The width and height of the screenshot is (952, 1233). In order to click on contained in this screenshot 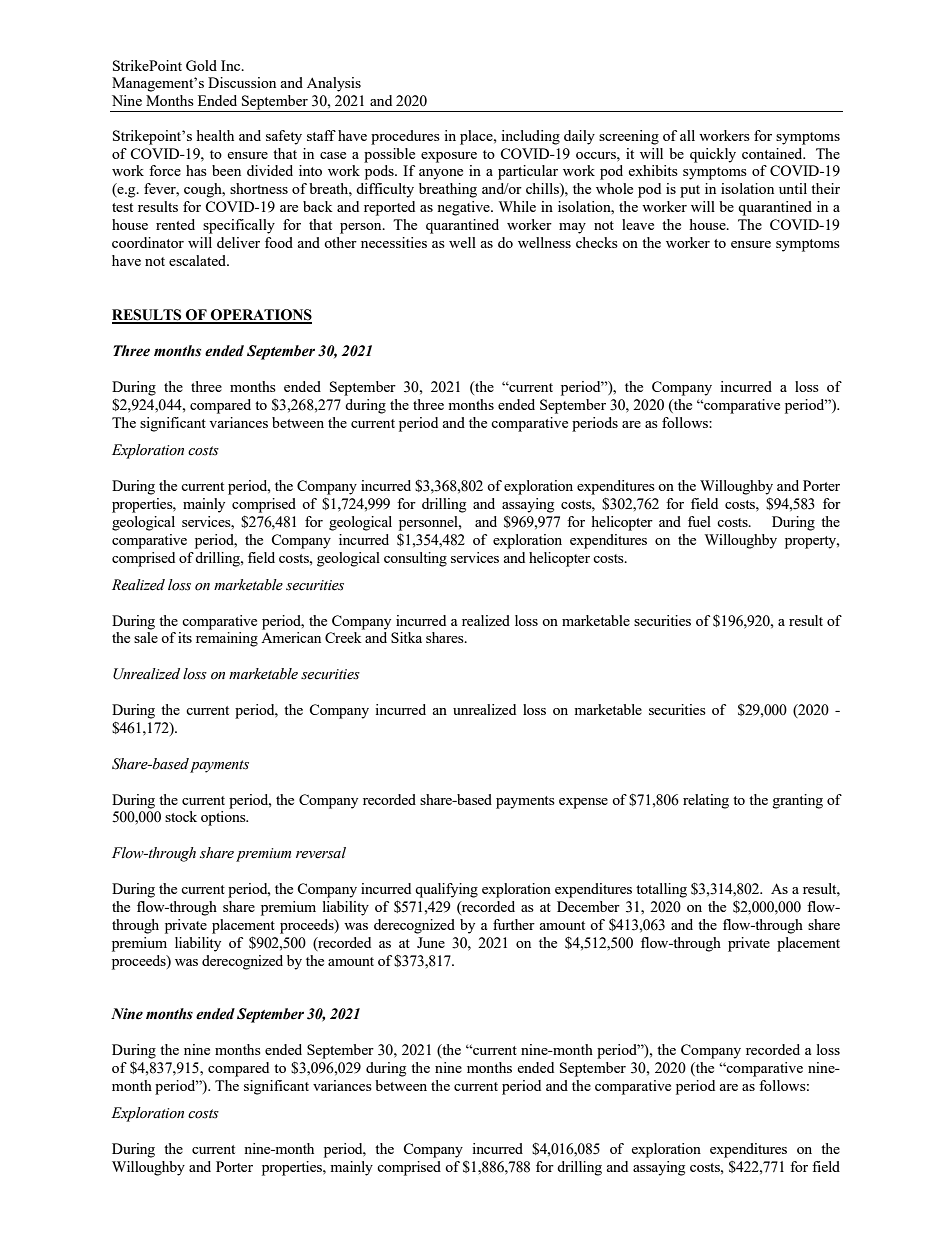, I will do `click(773, 153)`.
